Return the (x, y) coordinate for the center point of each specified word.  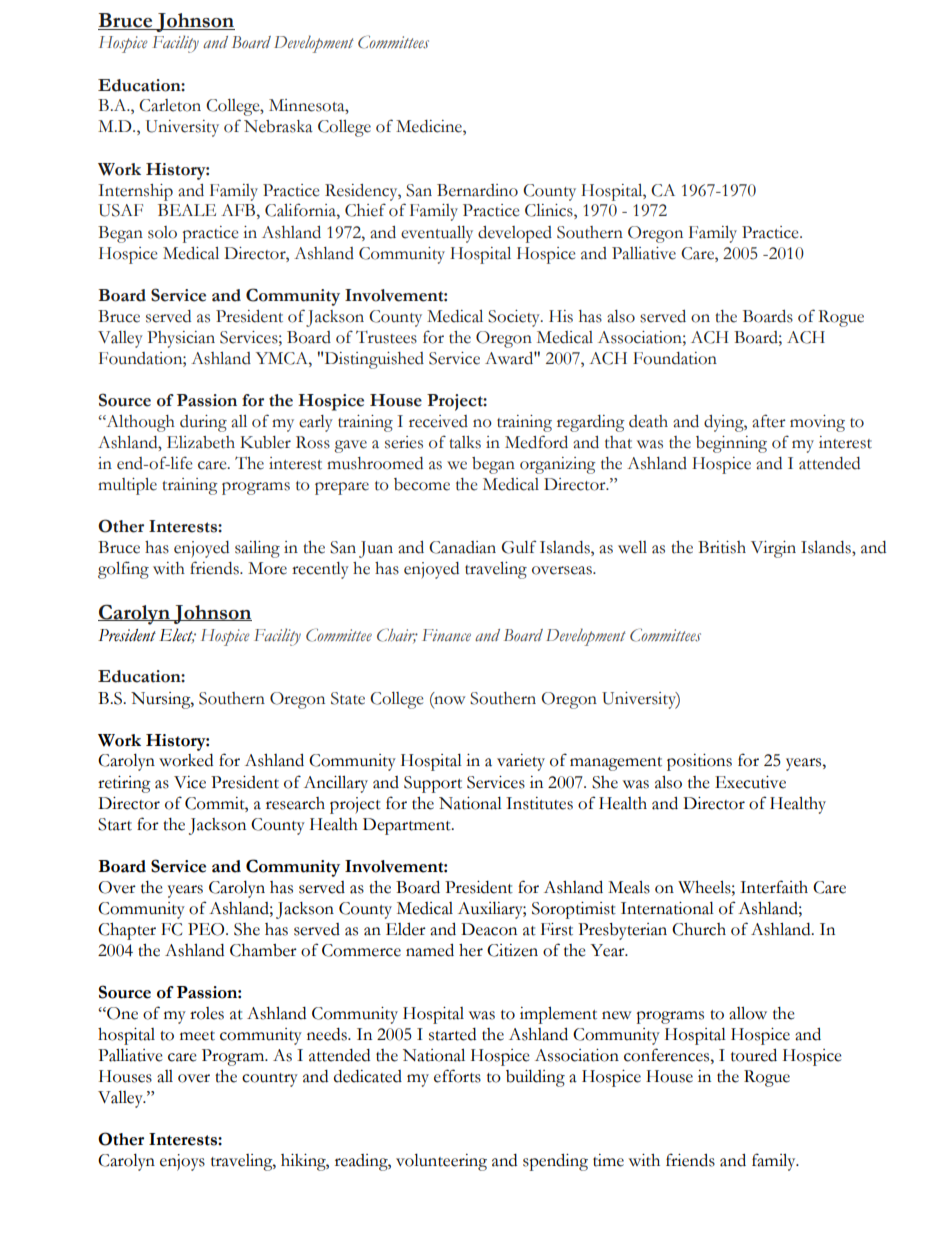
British (722, 547)
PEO (207, 929)
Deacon (489, 929)
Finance (446, 635)
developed (515, 234)
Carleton (170, 105)
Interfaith (774, 887)
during (203, 423)
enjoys (182, 1162)
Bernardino (477, 190)
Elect (177, 635)
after (769, 421)
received (438, 421)
